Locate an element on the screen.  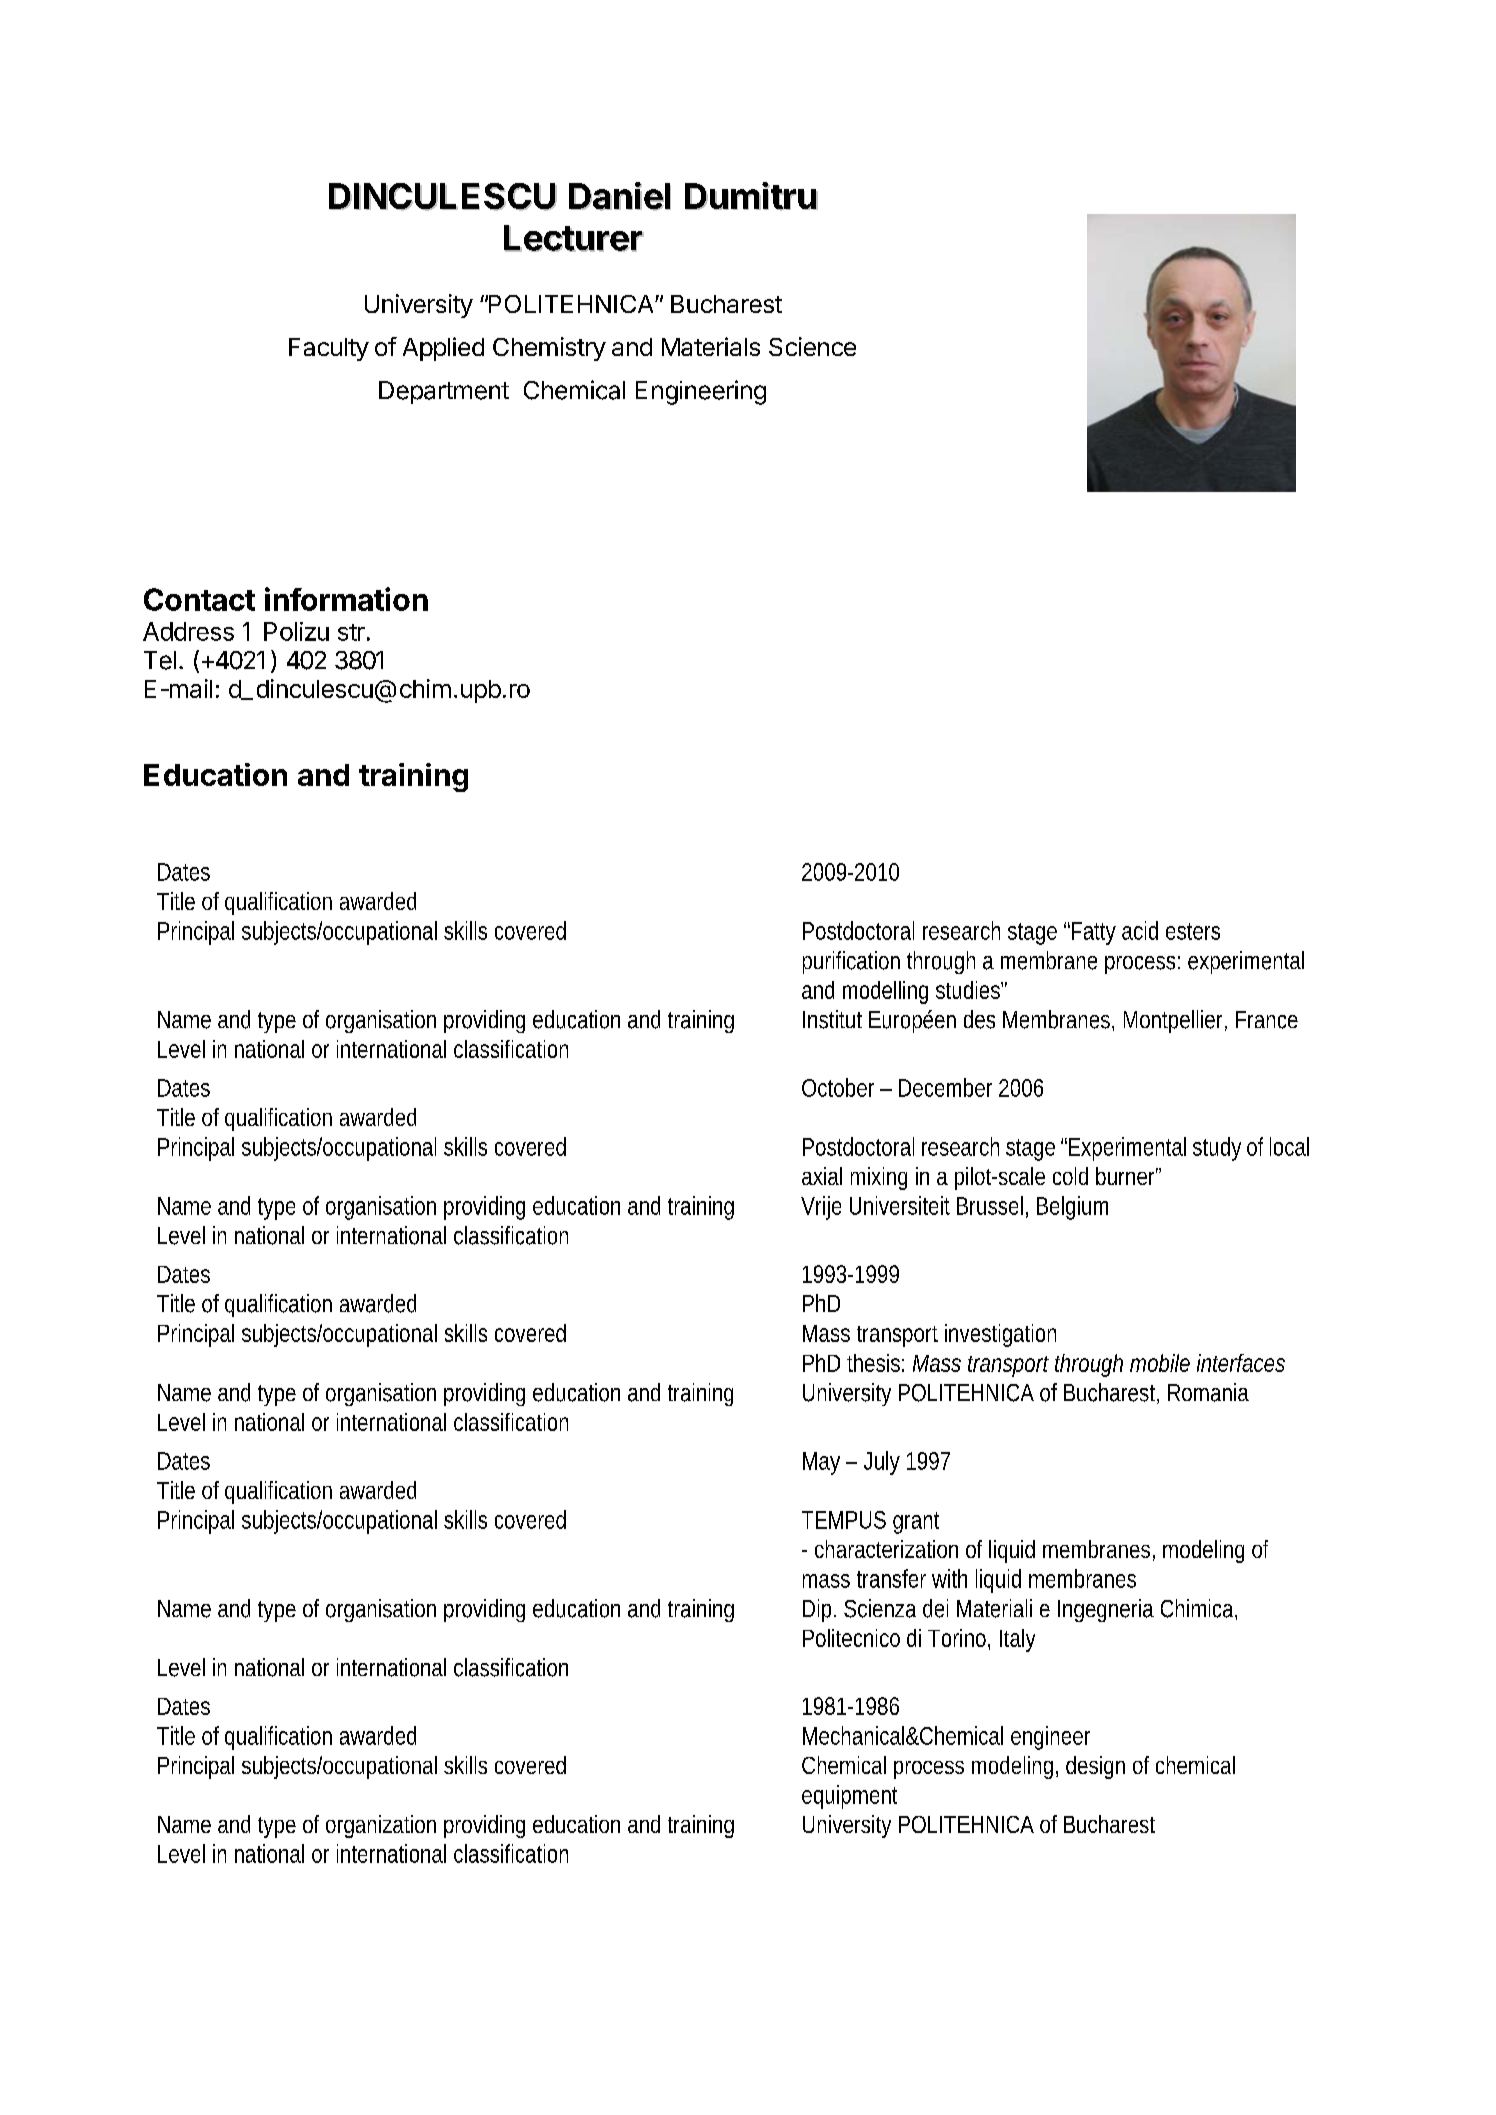
organization is located at coordinates (381, 1826).
